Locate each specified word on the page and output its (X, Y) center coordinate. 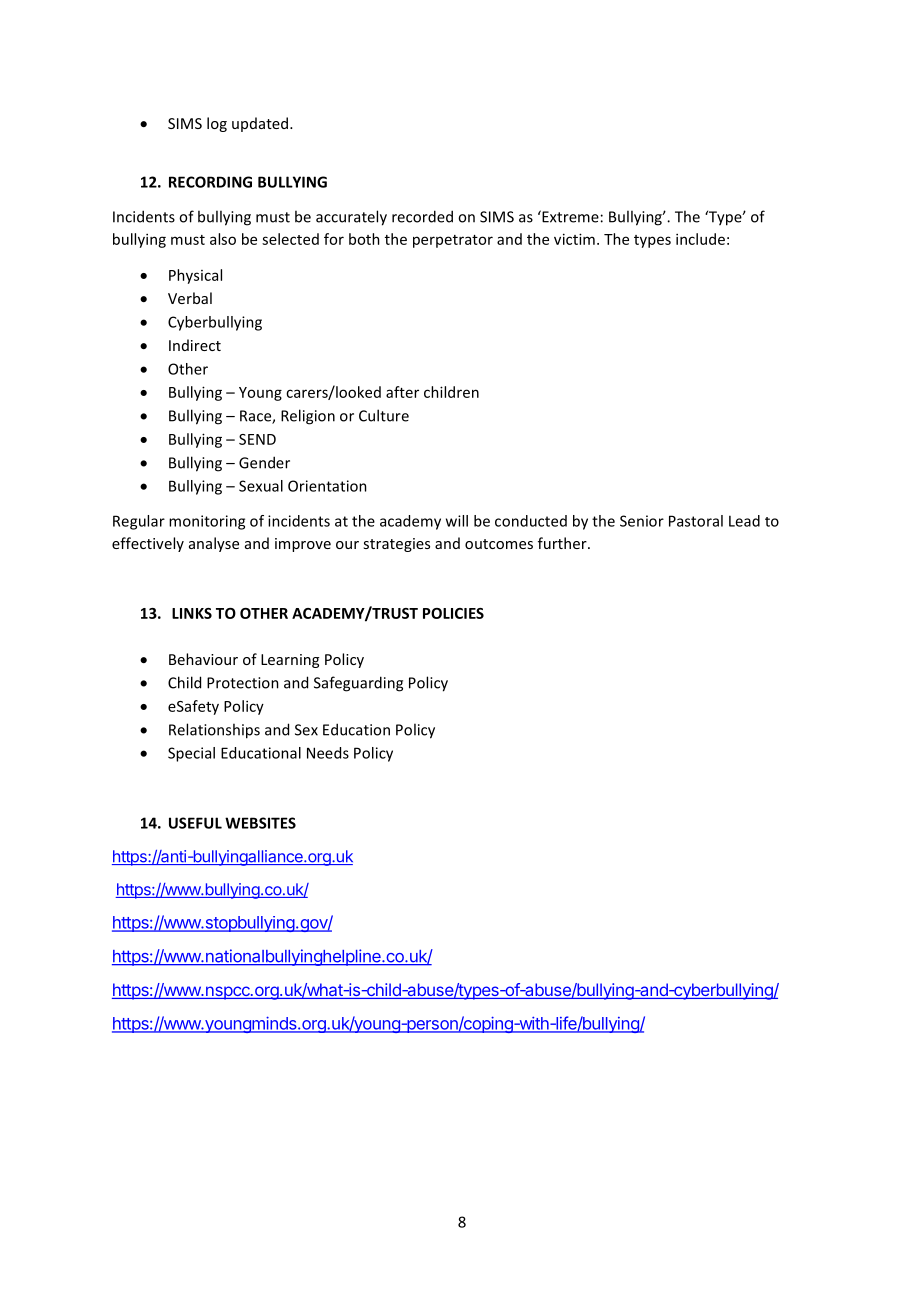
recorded (422, 216)
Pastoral (696, 521)
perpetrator (453, 241)
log (217, 124)
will (457, 521)
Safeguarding (358, 684)
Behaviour (203, 659)
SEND (257, 439)
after (402, 392)
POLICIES (453, 613)
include (700, 239)
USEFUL (195, 823)
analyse (214, 544)
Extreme (569, 216)
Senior (642, 521)
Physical (195, 276)
